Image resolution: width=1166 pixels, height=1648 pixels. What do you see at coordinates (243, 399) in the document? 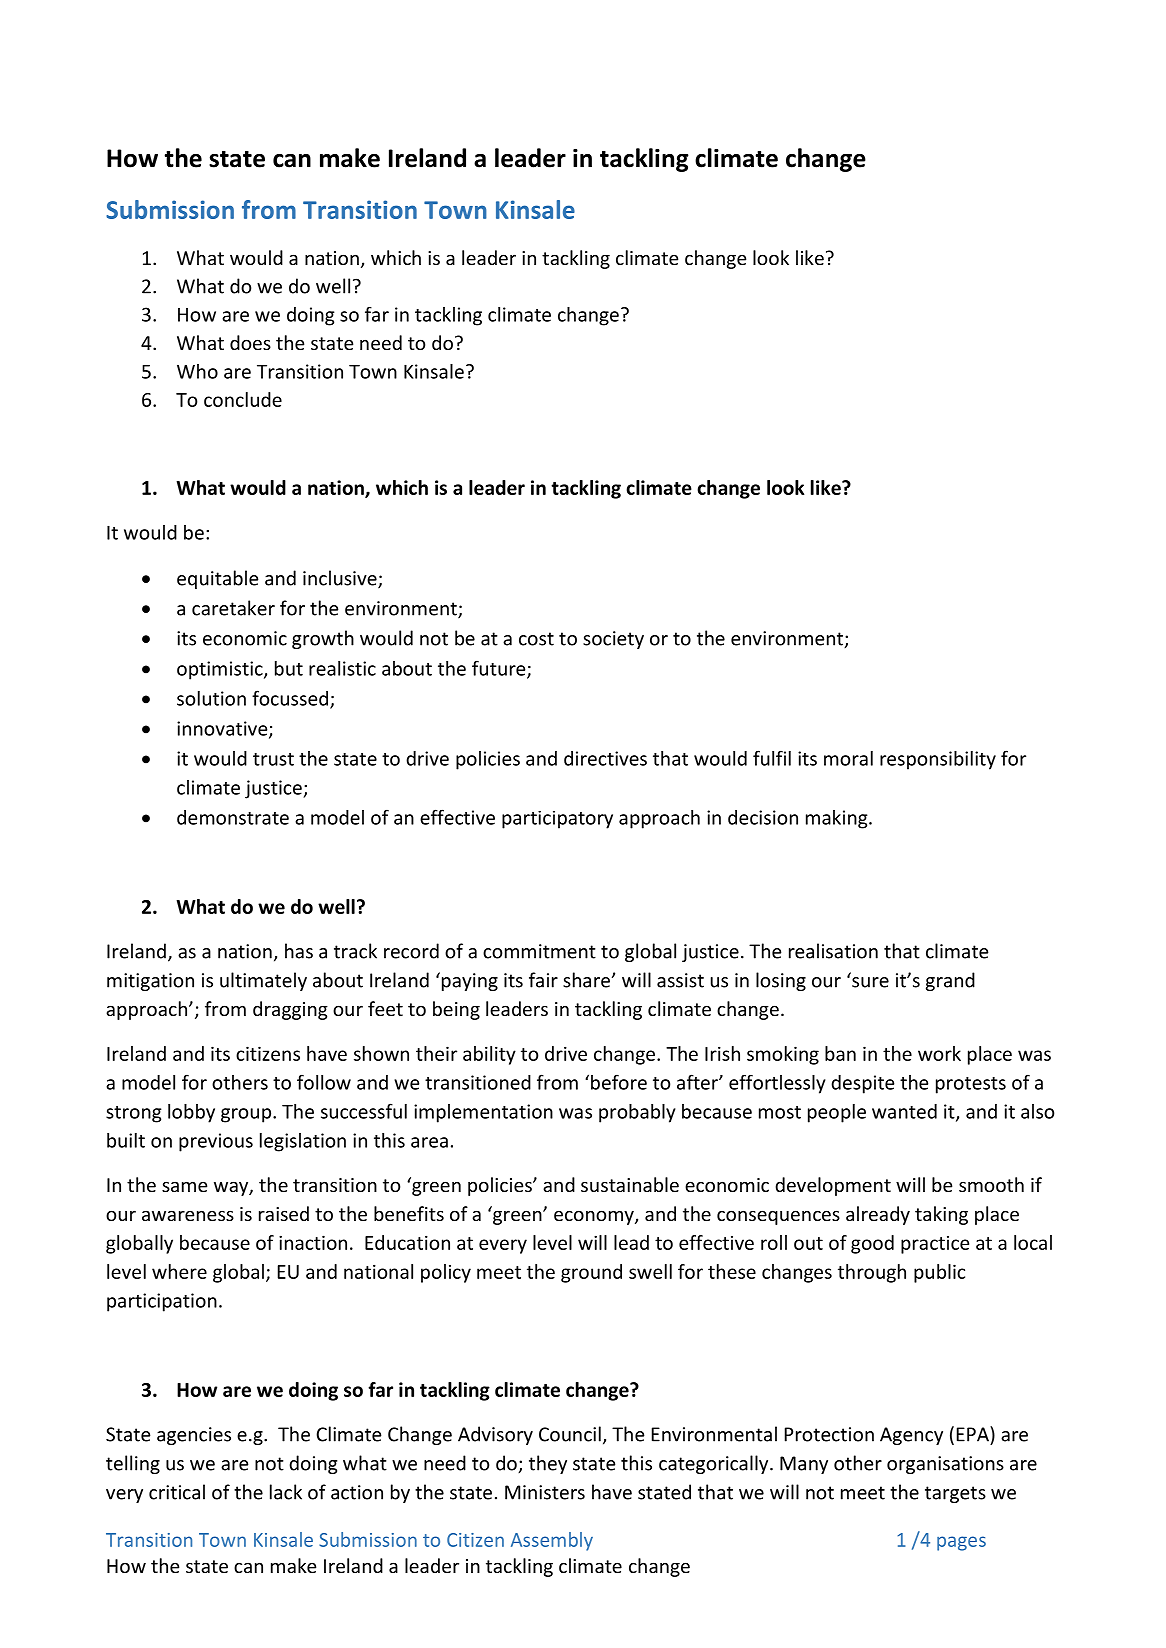
I see `conclude` at bounding box center [243, 399].
